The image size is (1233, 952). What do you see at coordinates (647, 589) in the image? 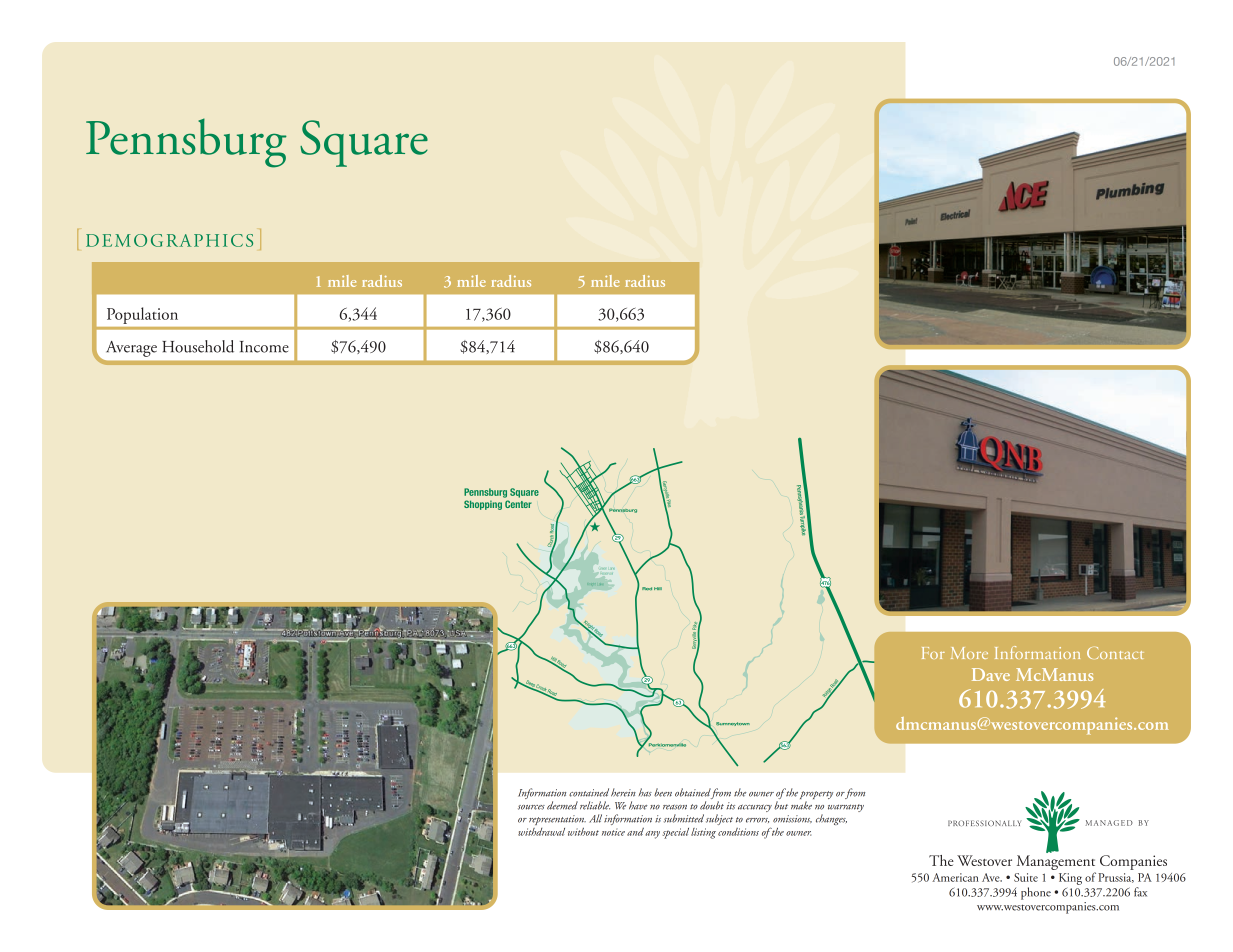
I see `Red` at bounding box center [647, 589].
